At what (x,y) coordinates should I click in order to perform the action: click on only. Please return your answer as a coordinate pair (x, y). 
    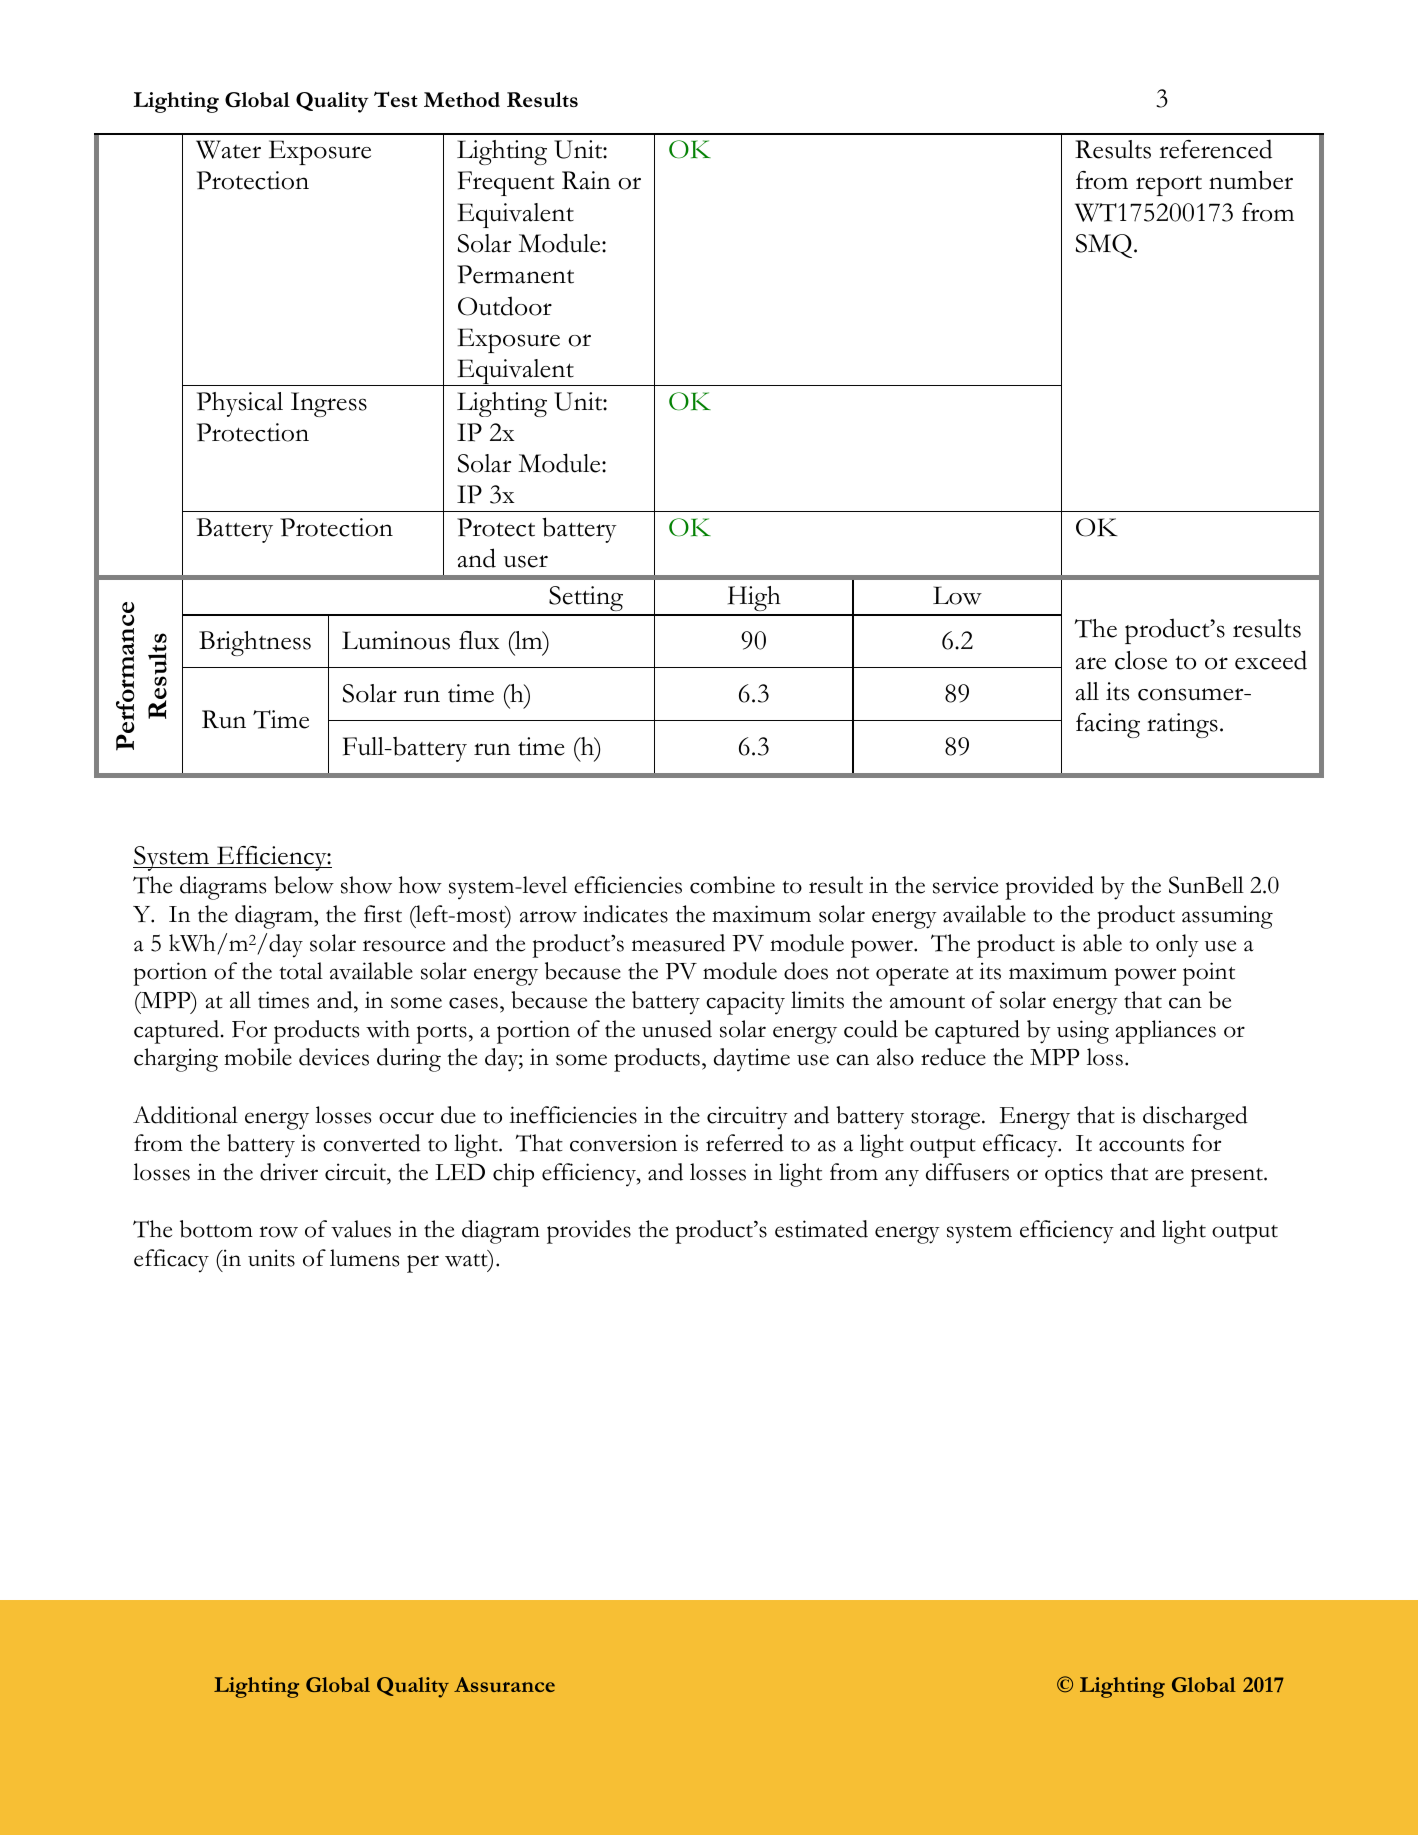
    Looking at the image, I should click on (1177, 946).
